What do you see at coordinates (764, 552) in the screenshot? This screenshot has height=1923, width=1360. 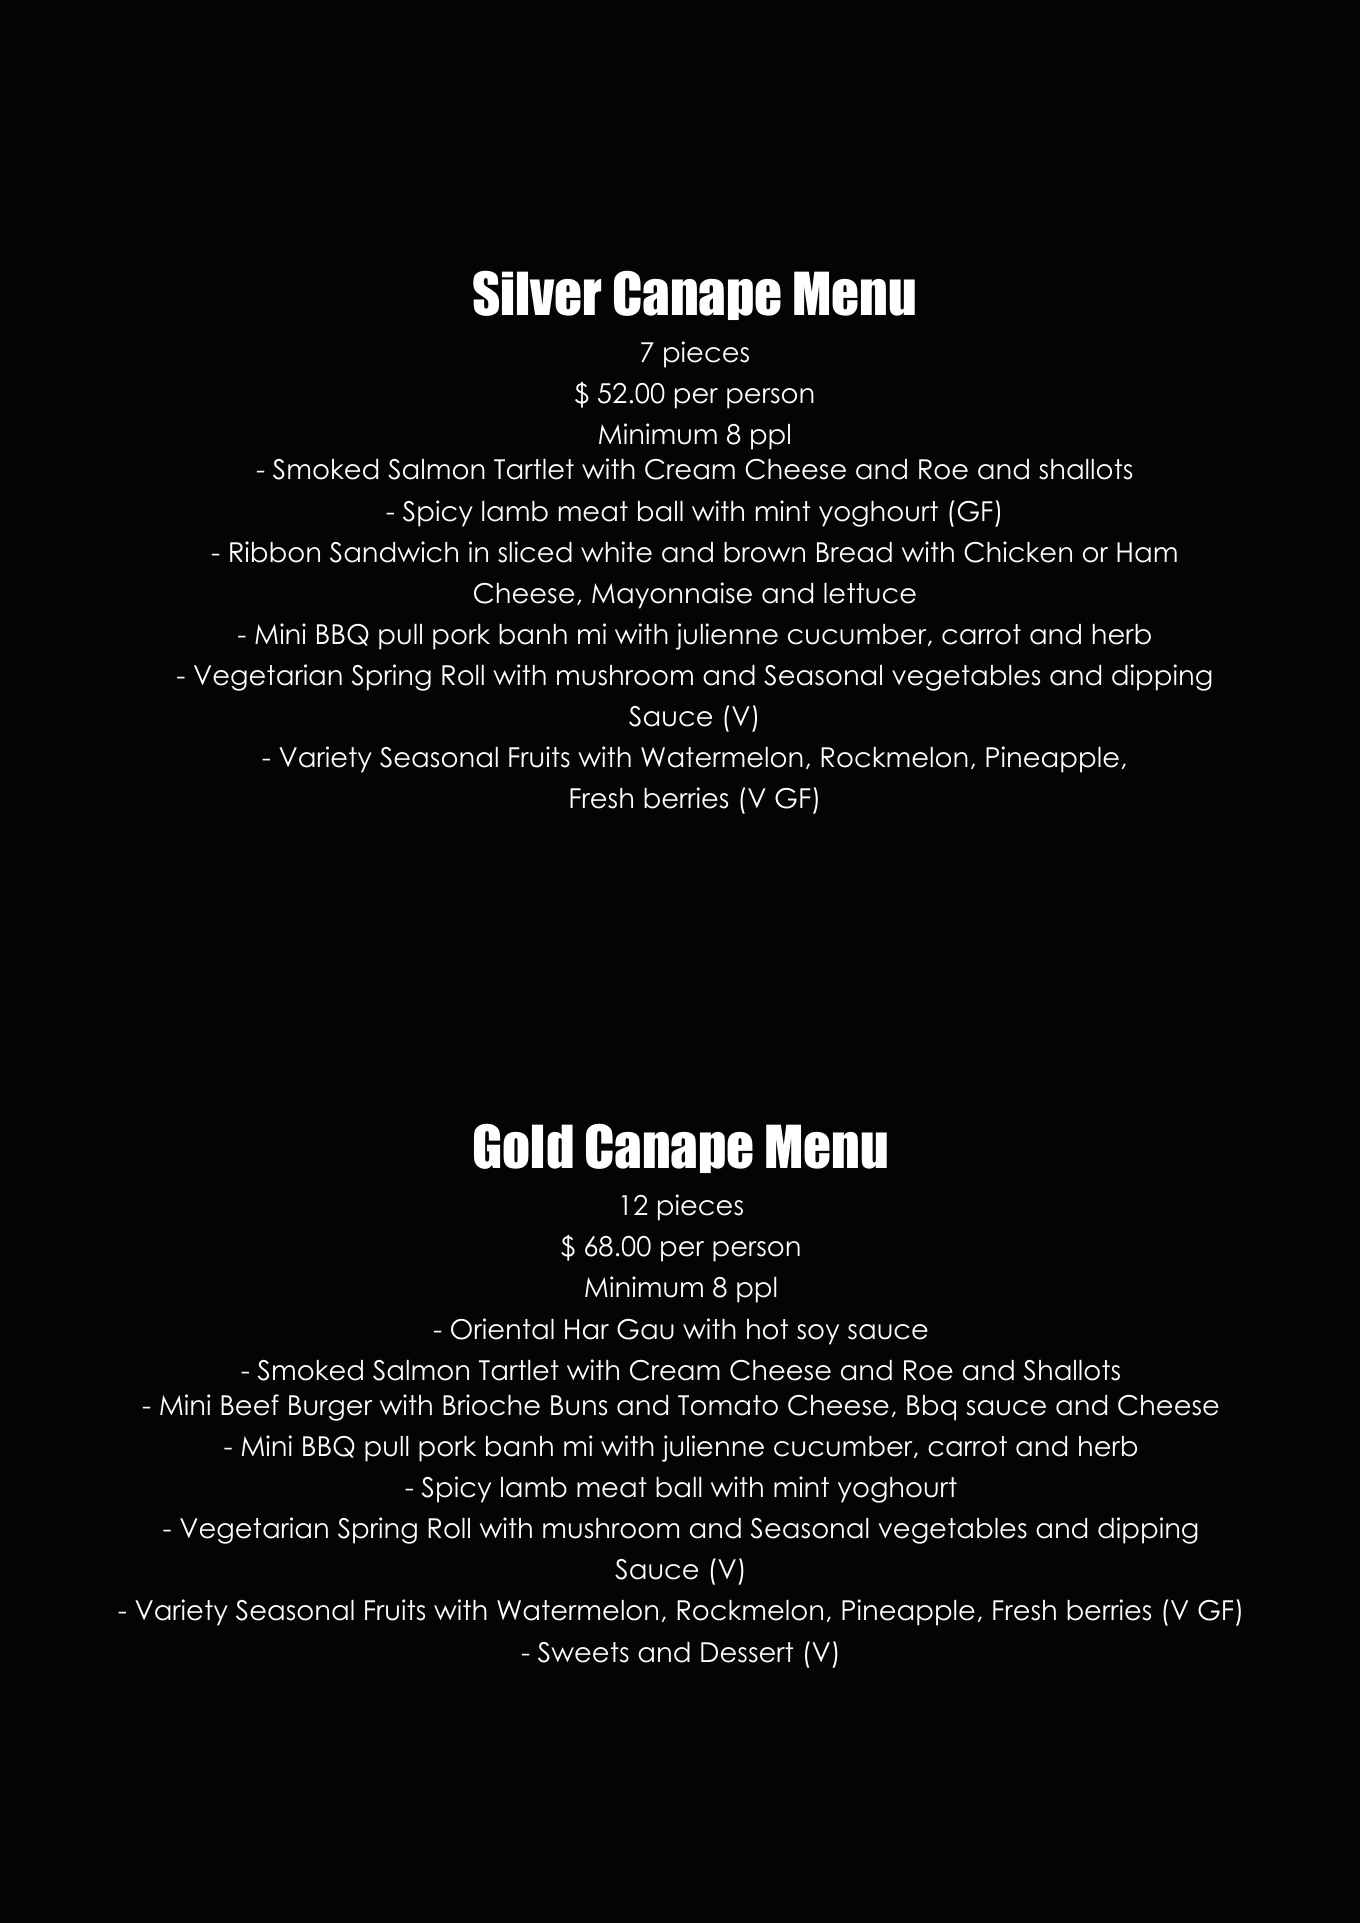 I see `brown` at bounding box center [764, 552].
